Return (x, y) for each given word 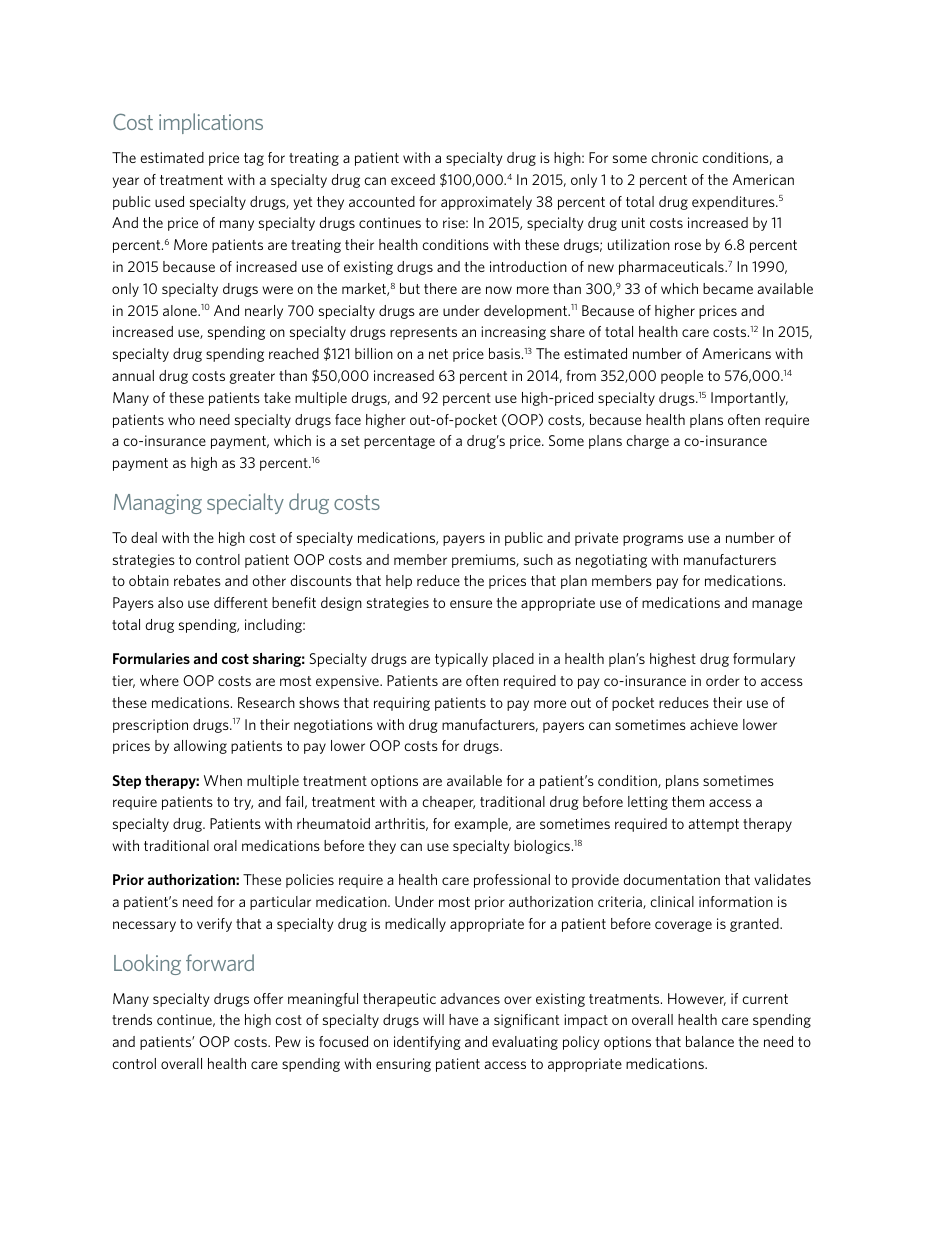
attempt (713, 825)
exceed (413, 179)
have (463, 1019)
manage (777, 605)
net (438, 354)
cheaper (448, 803)
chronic (674, 157)
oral (225, 845)
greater (252, 377)
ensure (471, 604)
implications (211, 123)
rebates (197, 580)
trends (132, 1019)
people (682, 377)
